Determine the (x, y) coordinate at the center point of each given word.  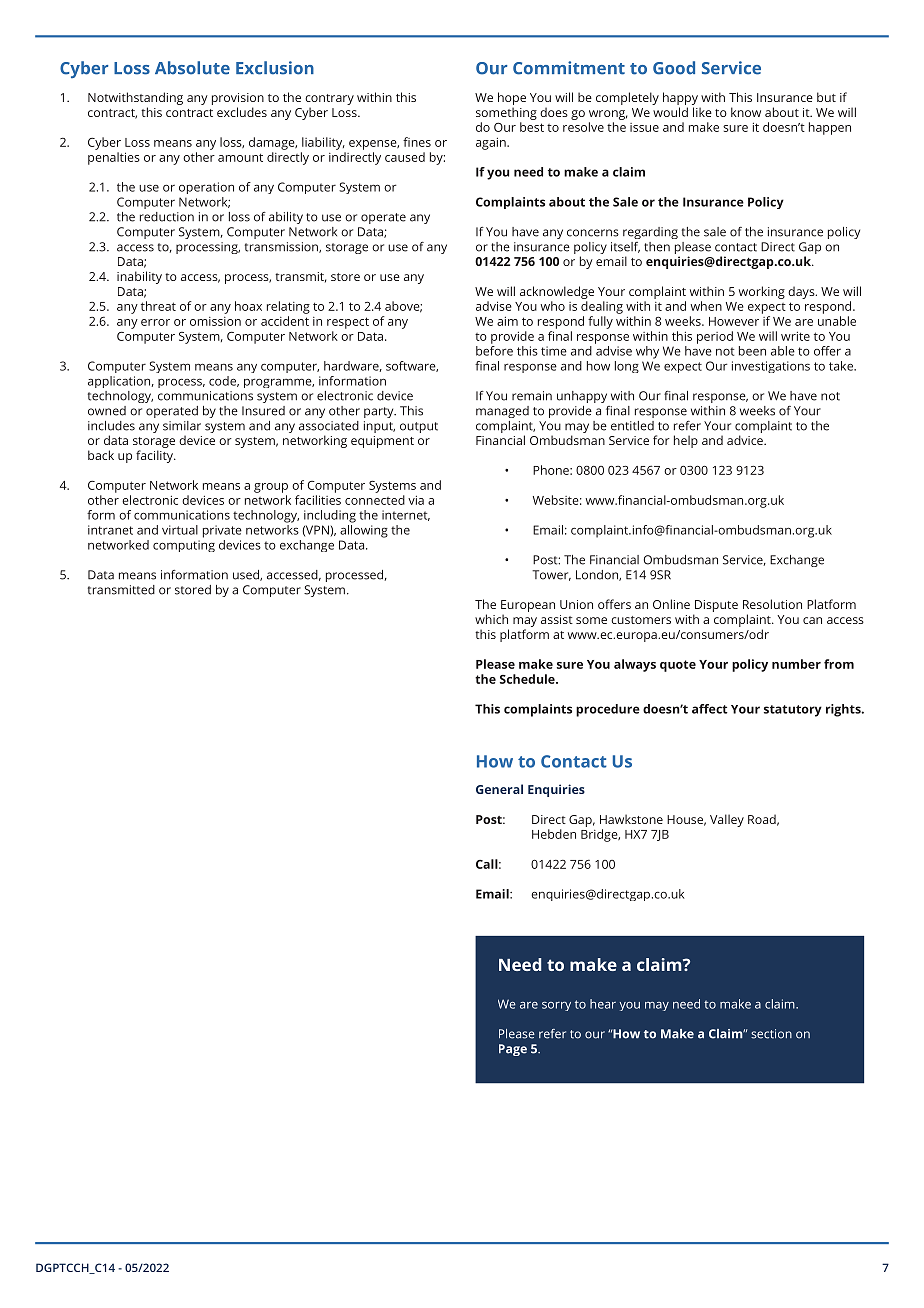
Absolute (192, 68)
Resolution (772, 604)
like (702, 112)
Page (513, 1050)
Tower (551, 575)
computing (184, 546)
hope (512, 98)
